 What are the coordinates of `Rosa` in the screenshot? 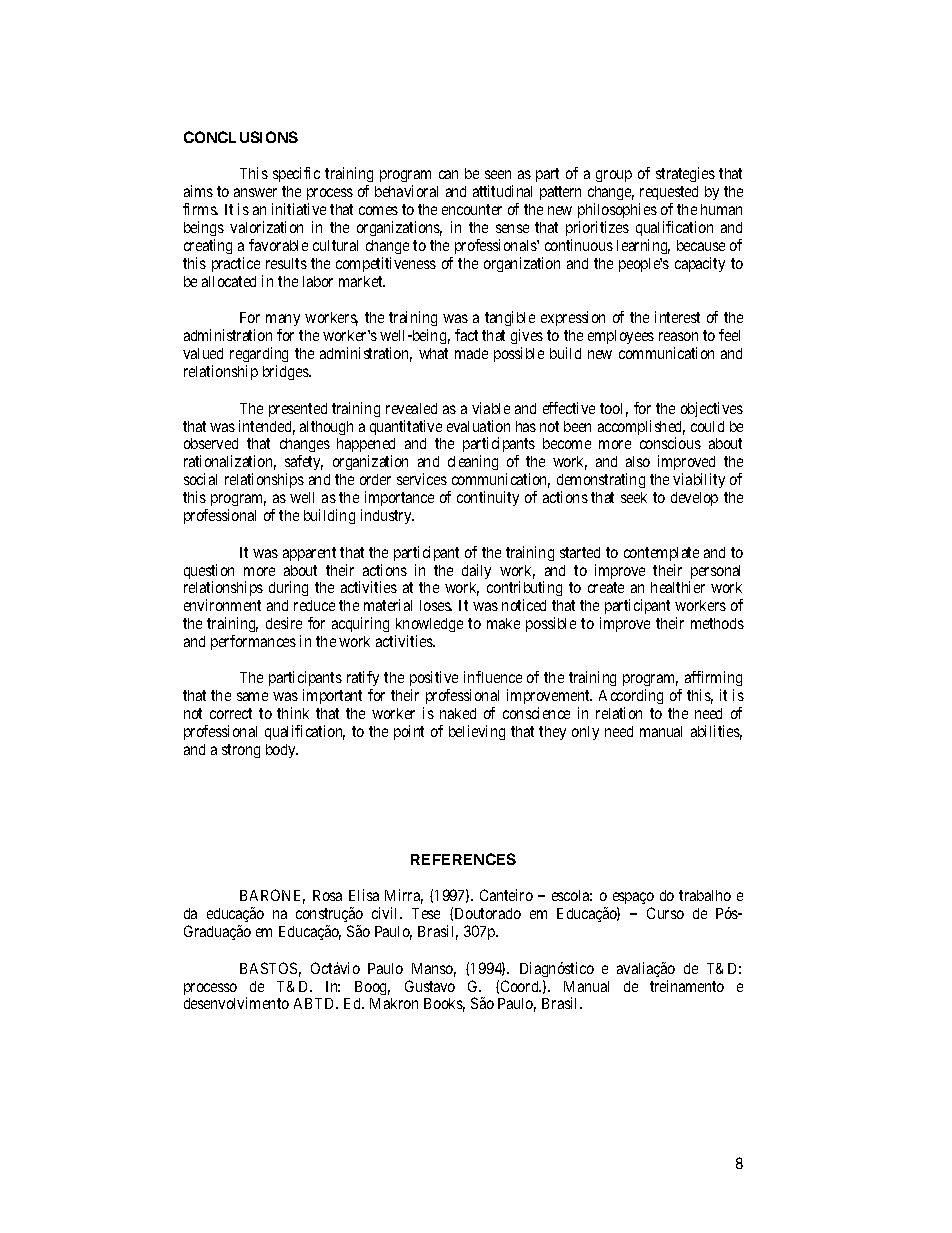 It's located at (327, 895).
